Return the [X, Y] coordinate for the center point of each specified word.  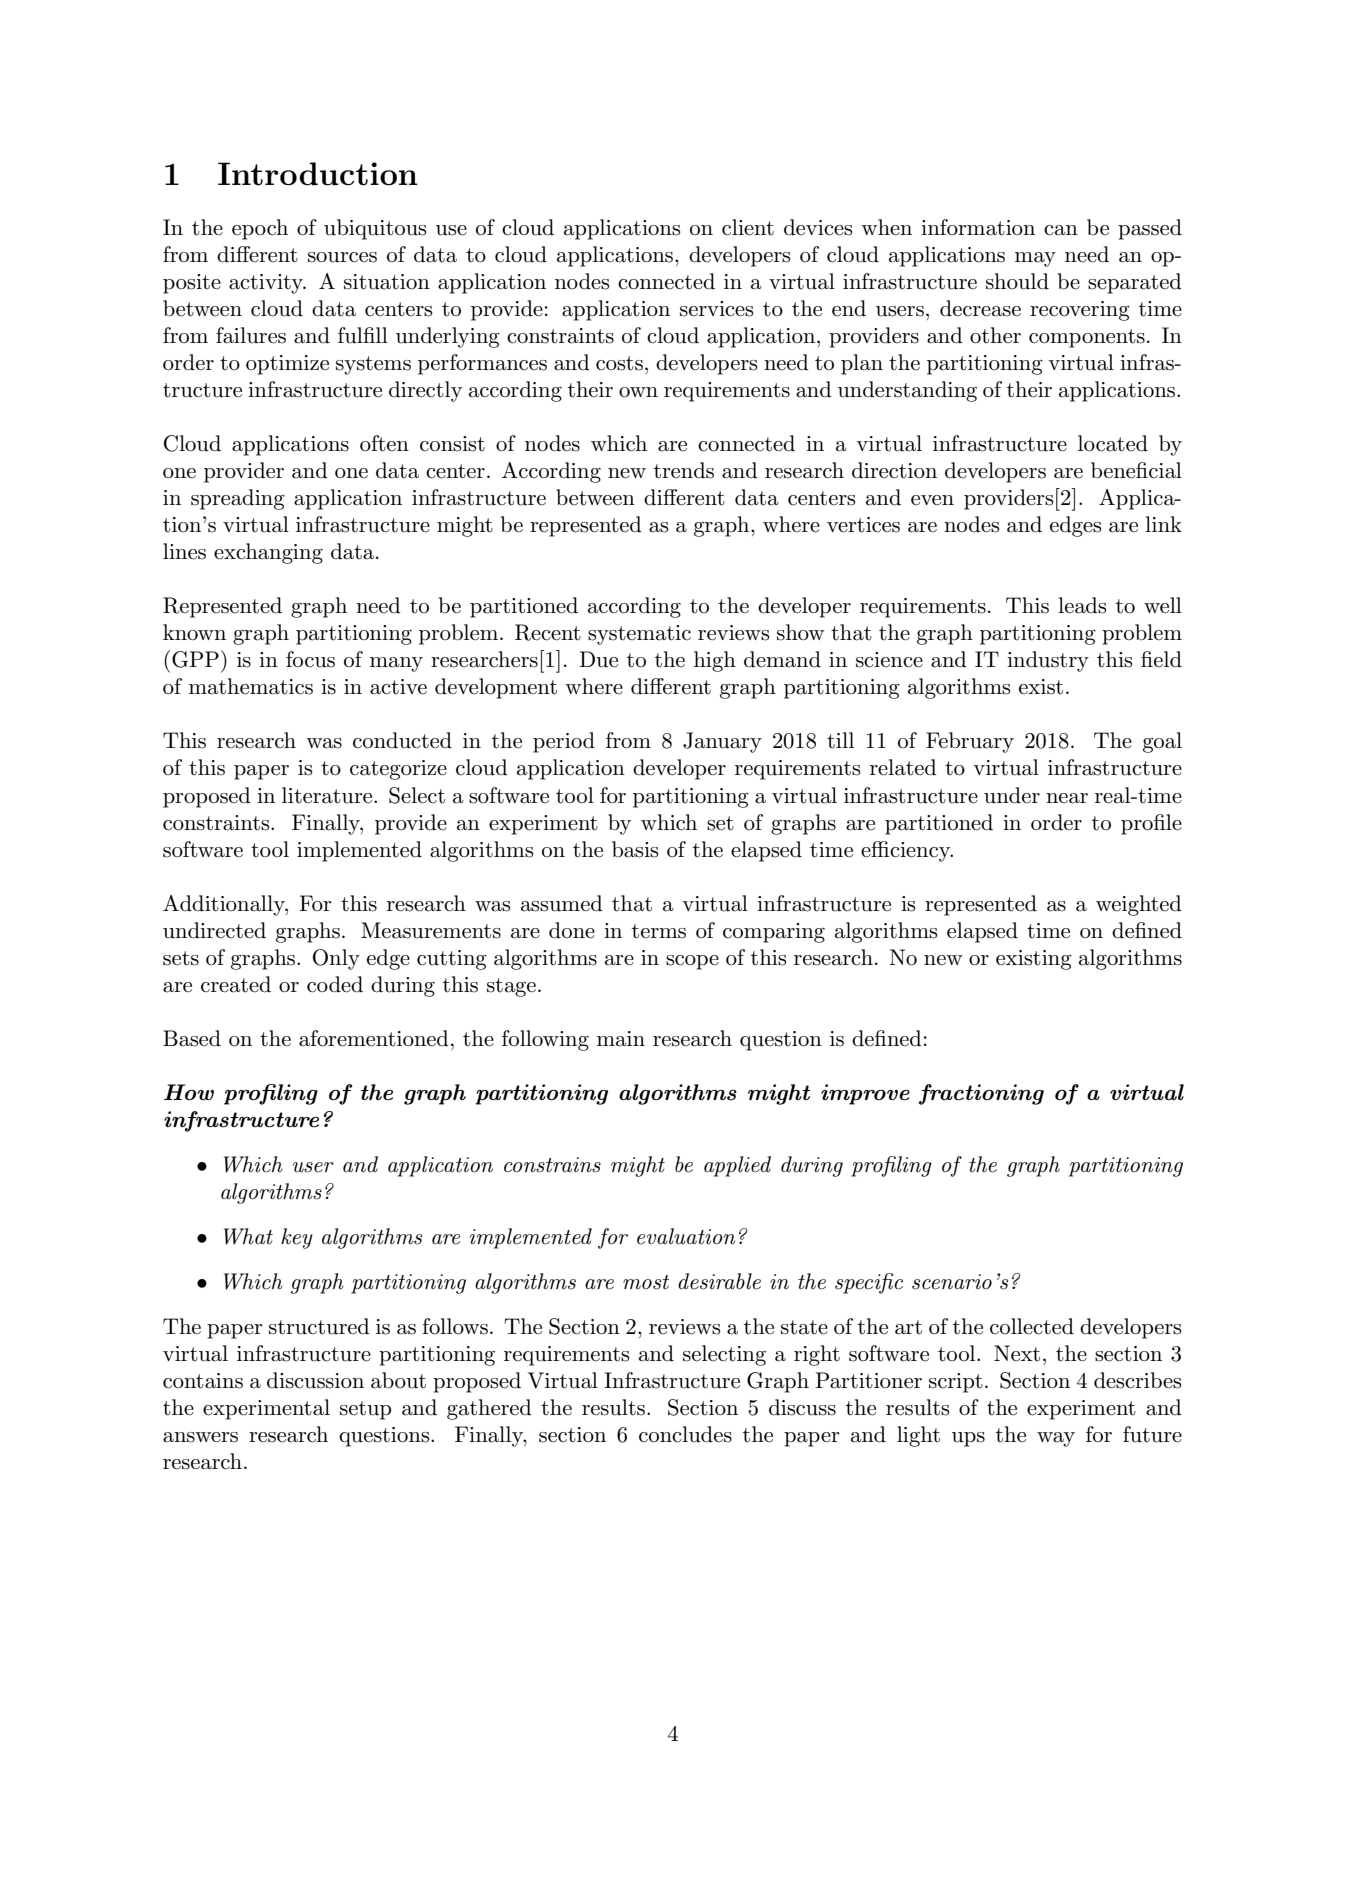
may [1035, 259]
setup [365, 1410]
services [717, 309]
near [1067, 798]
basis [635, 849]
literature [328, 795]
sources [342, 257]
